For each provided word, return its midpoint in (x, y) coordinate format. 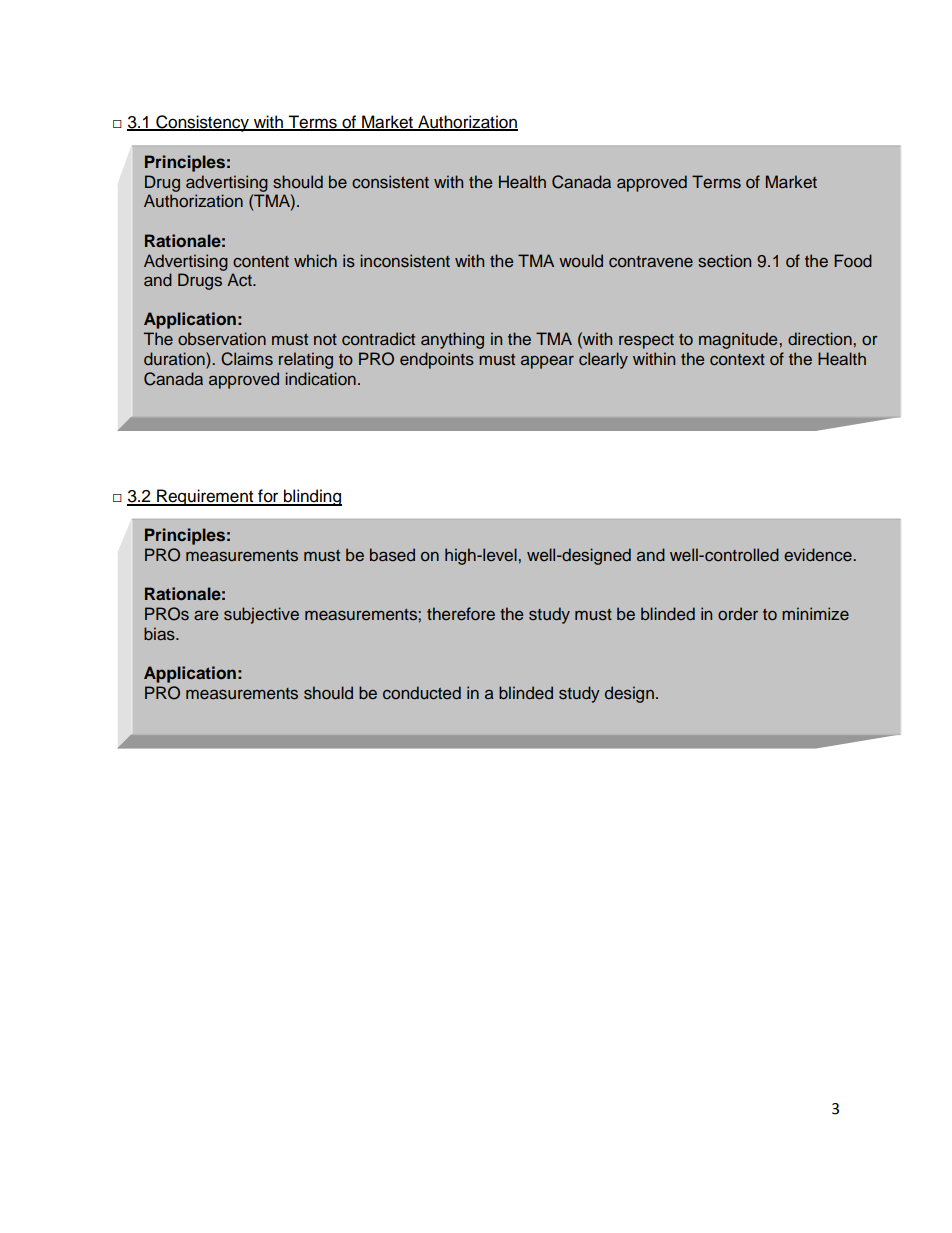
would (581, 260)
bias (160, 634)
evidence (819, 555)
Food (853, 260)
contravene (651, 261)
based (392, 555)
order (738, 613)
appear (547, 362)
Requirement (205, 497)
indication (320, 379)
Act (240, 279)
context (737, 359)
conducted (422, 693)
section (724, 261)
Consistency (202, 123)
